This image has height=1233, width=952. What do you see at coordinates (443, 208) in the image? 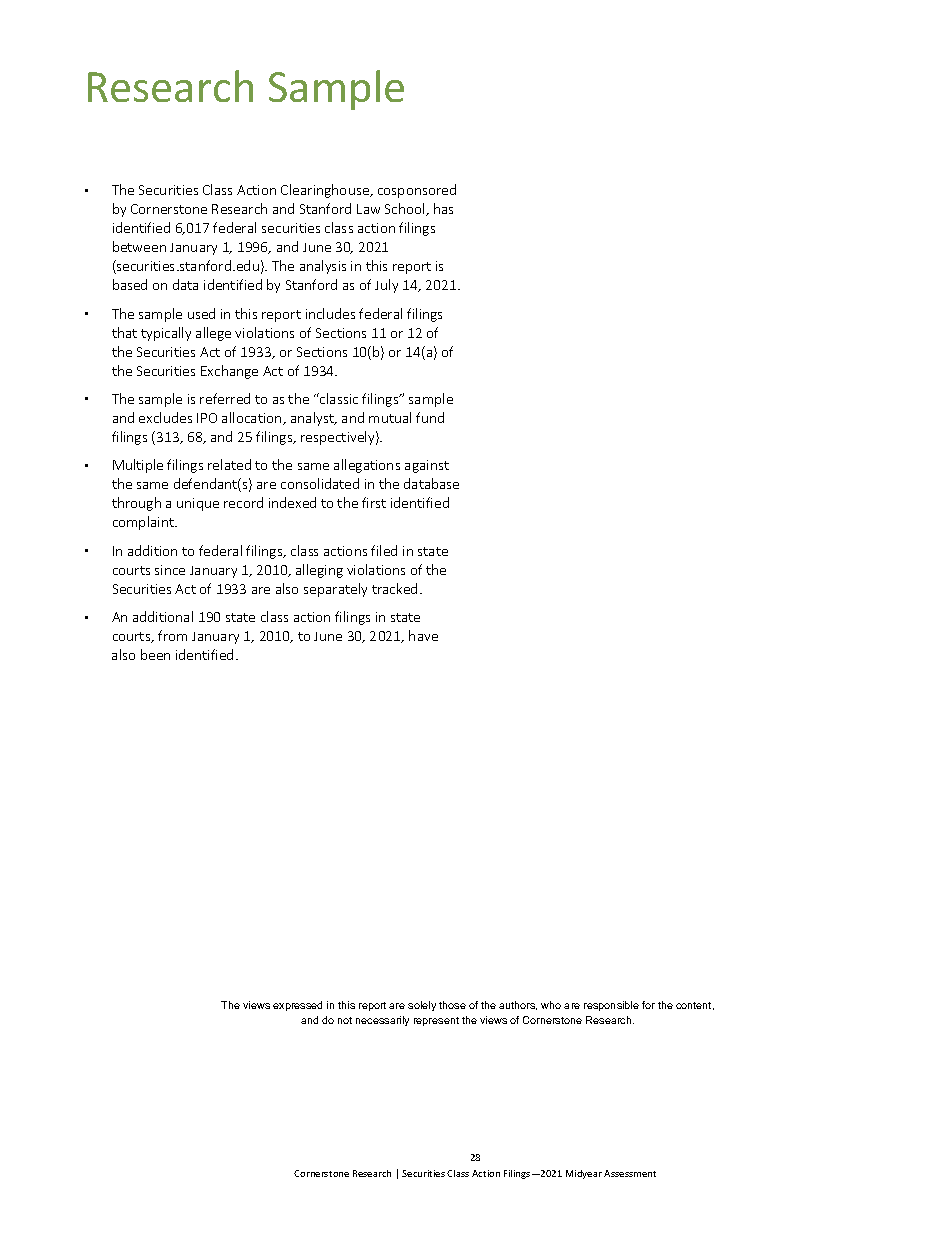
I see `has` at bounding box center [443, 208].
